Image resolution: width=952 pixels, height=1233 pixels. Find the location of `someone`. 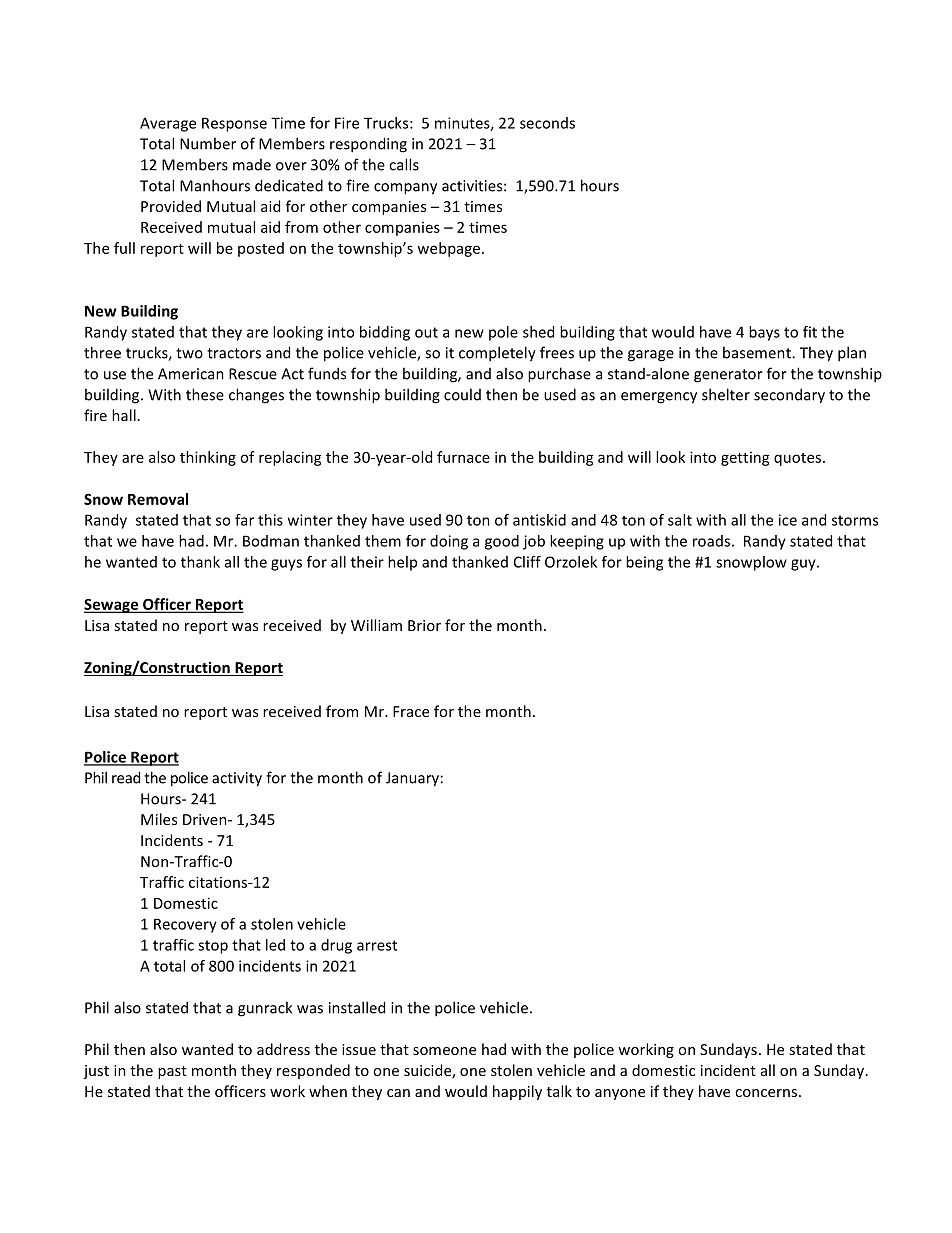

someone is located at coordinates (444, 1051).
